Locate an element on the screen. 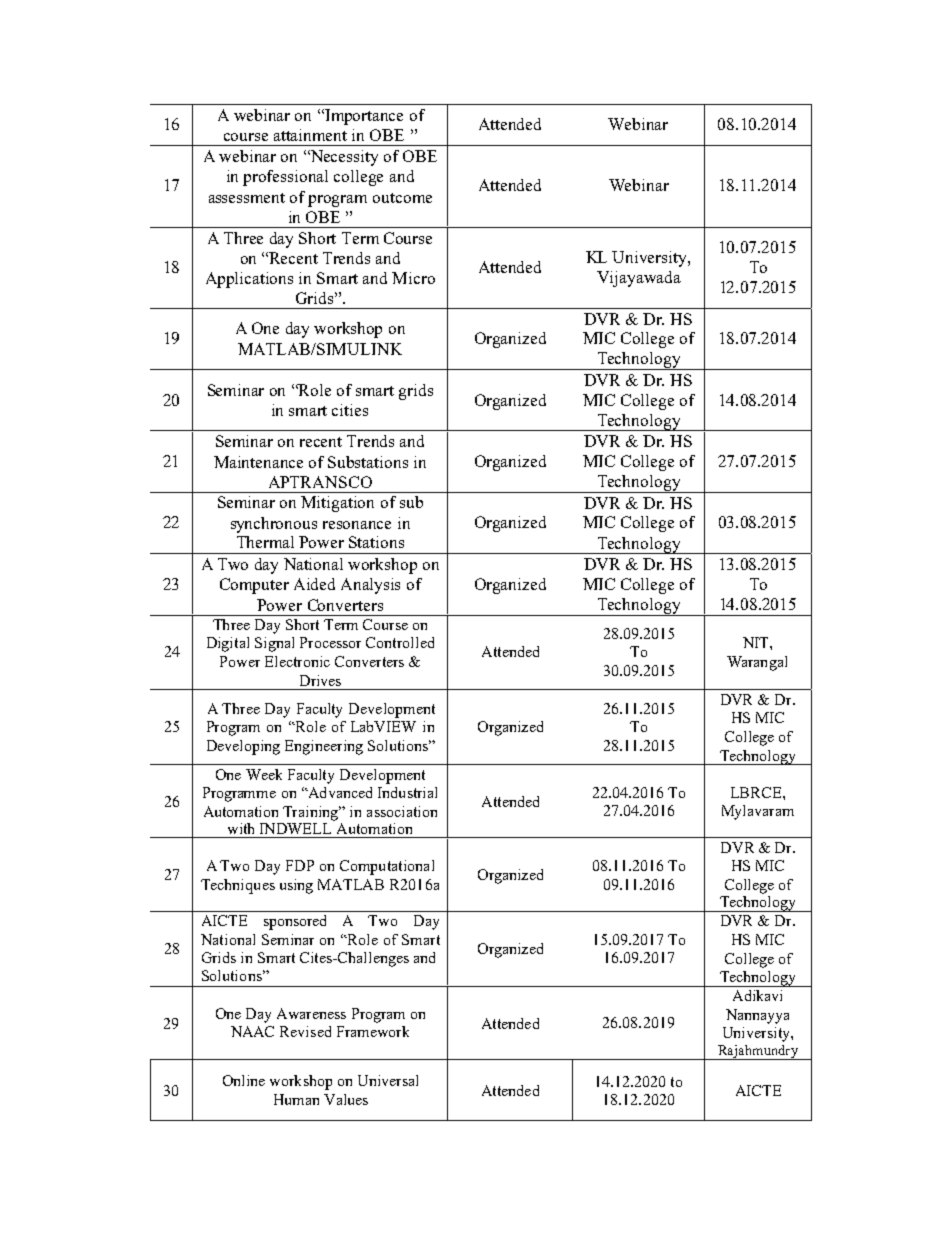  Industrial is located at coordinates (407, 792).
